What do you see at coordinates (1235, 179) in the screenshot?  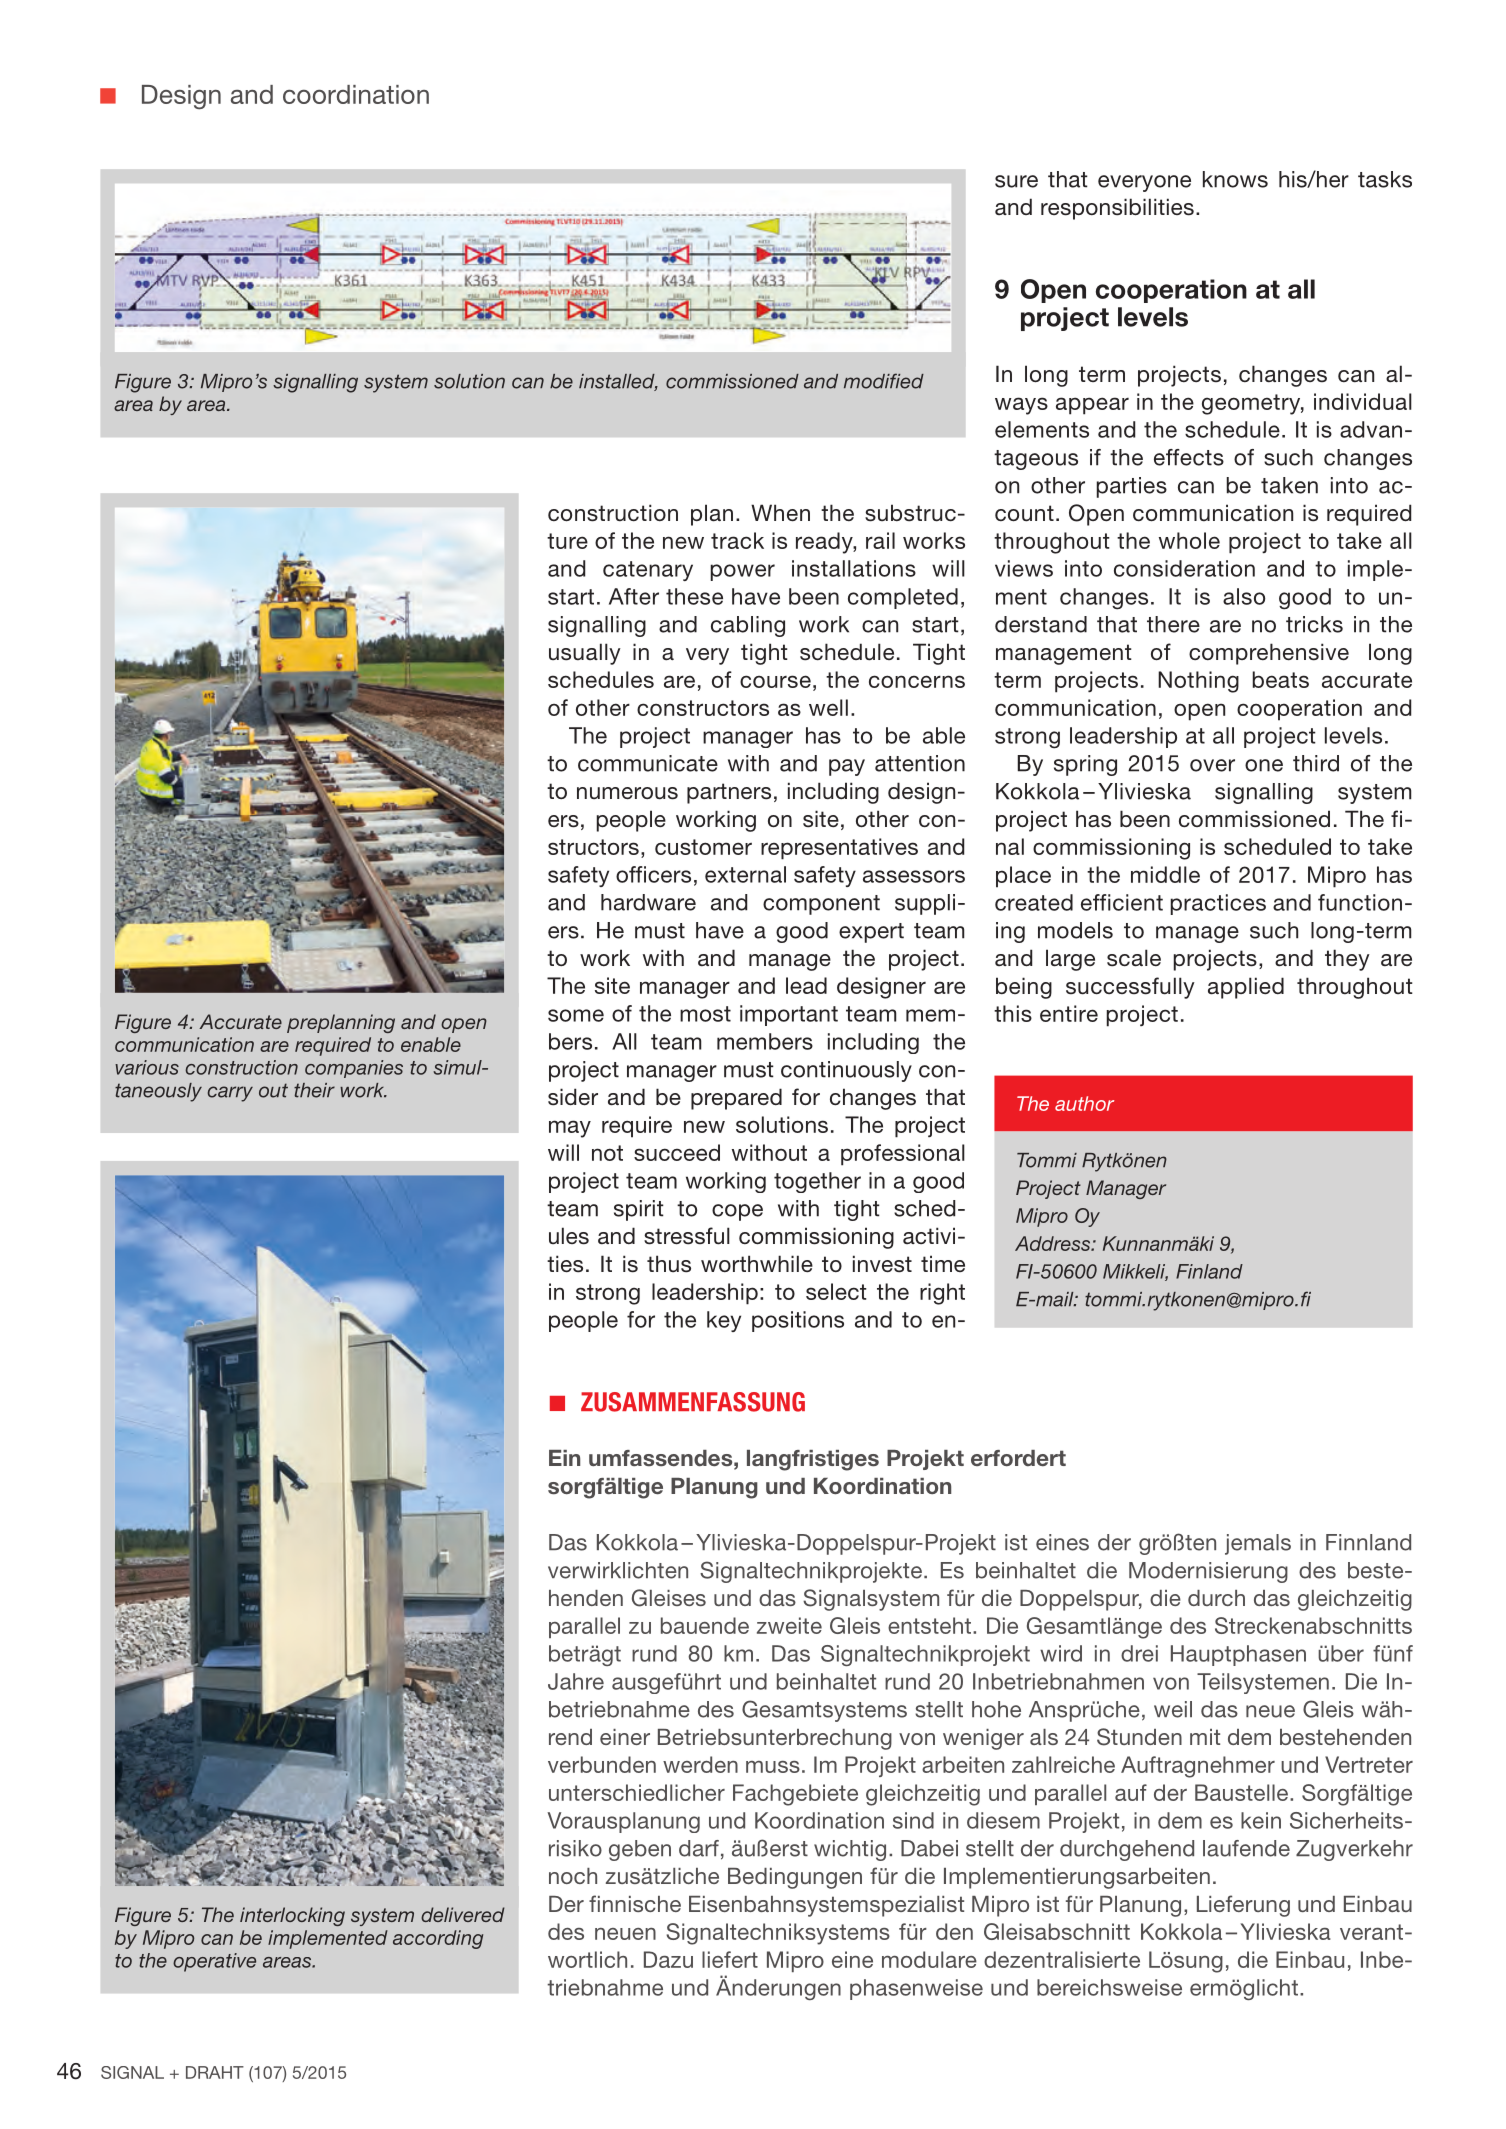 I see `knows` at bounding box center [1235, 179].
